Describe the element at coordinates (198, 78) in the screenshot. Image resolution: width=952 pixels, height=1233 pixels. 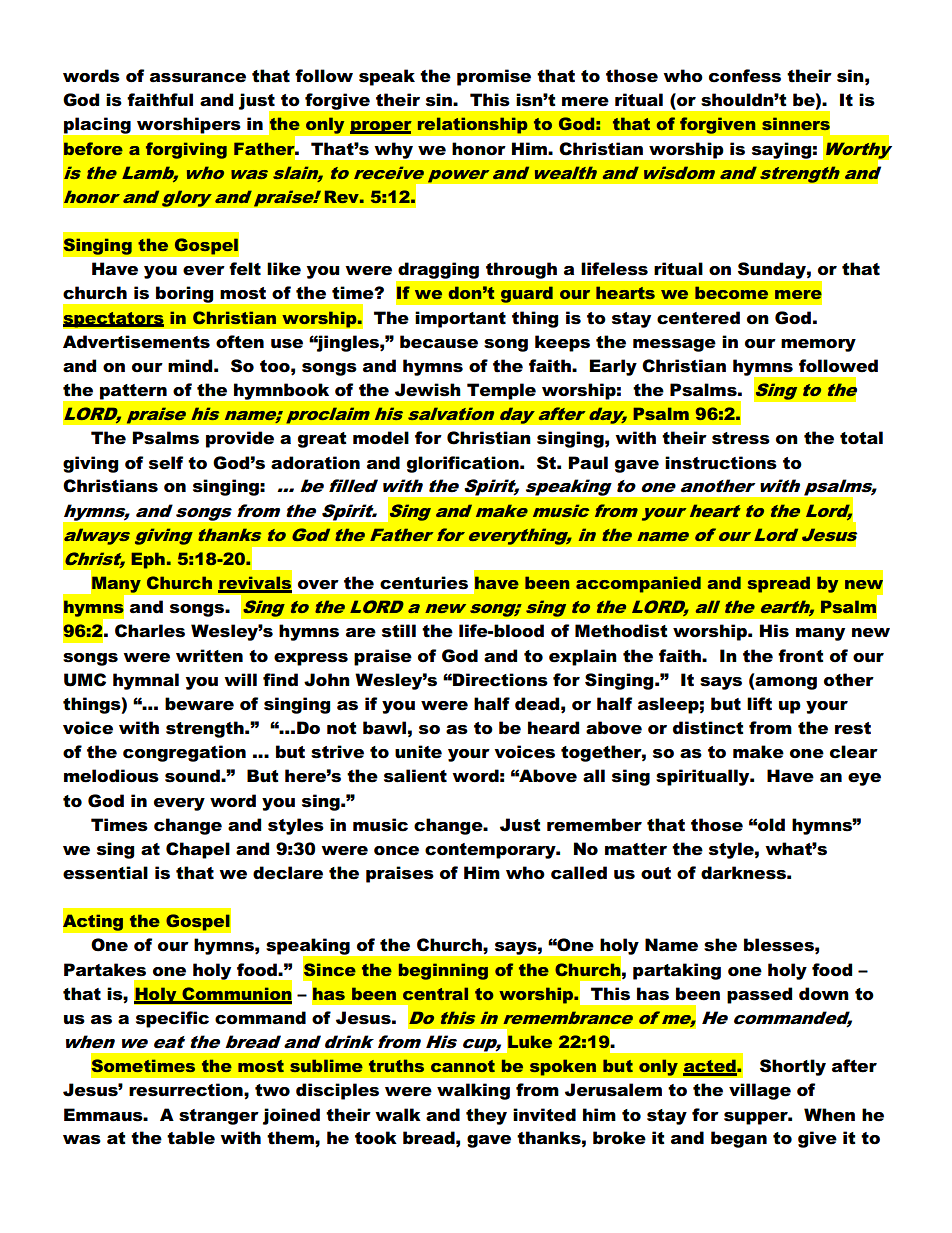
I see `assurance` at that location.
